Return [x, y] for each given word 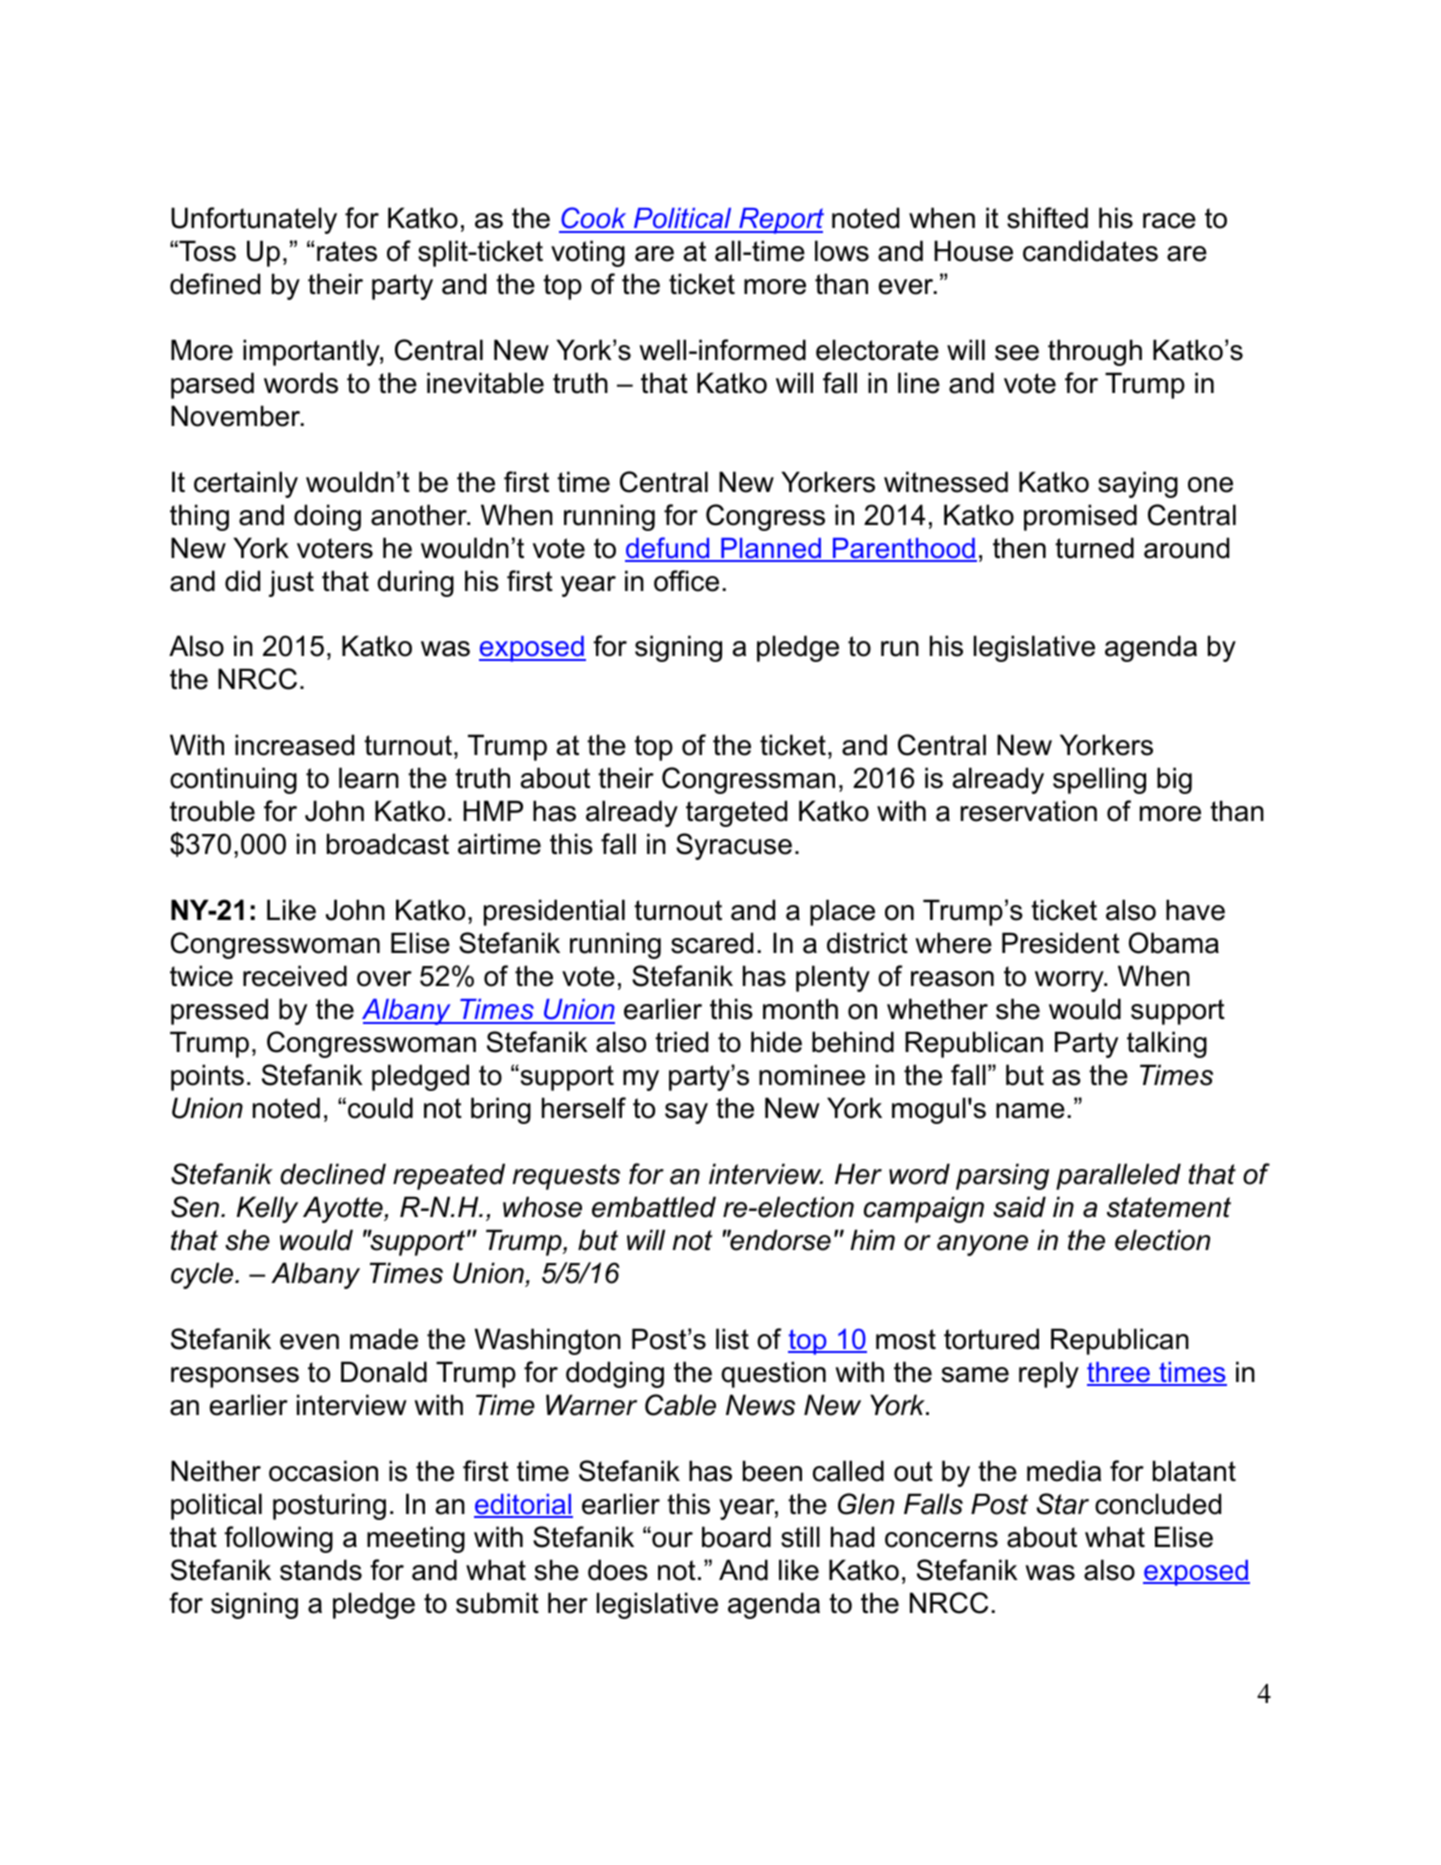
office [686, 581]
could [380, 1108]
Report [780, 221]
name [1030, 1111]
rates [347, 251]
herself [584, 1108]
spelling [1099, 780]
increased [294, 745]
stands [321, 1570]
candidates [1090, 251]
